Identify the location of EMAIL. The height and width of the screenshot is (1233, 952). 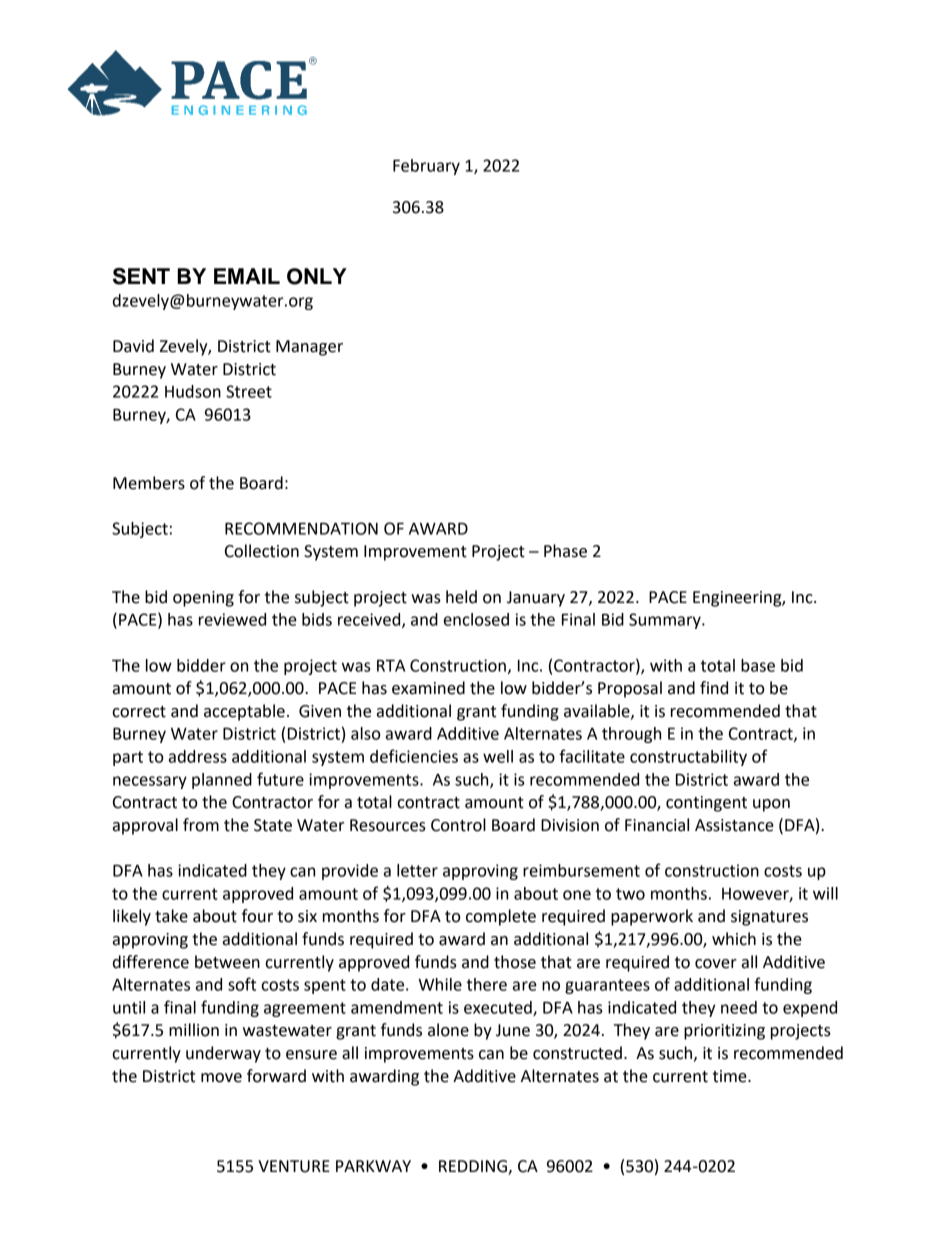
(247, 276).
